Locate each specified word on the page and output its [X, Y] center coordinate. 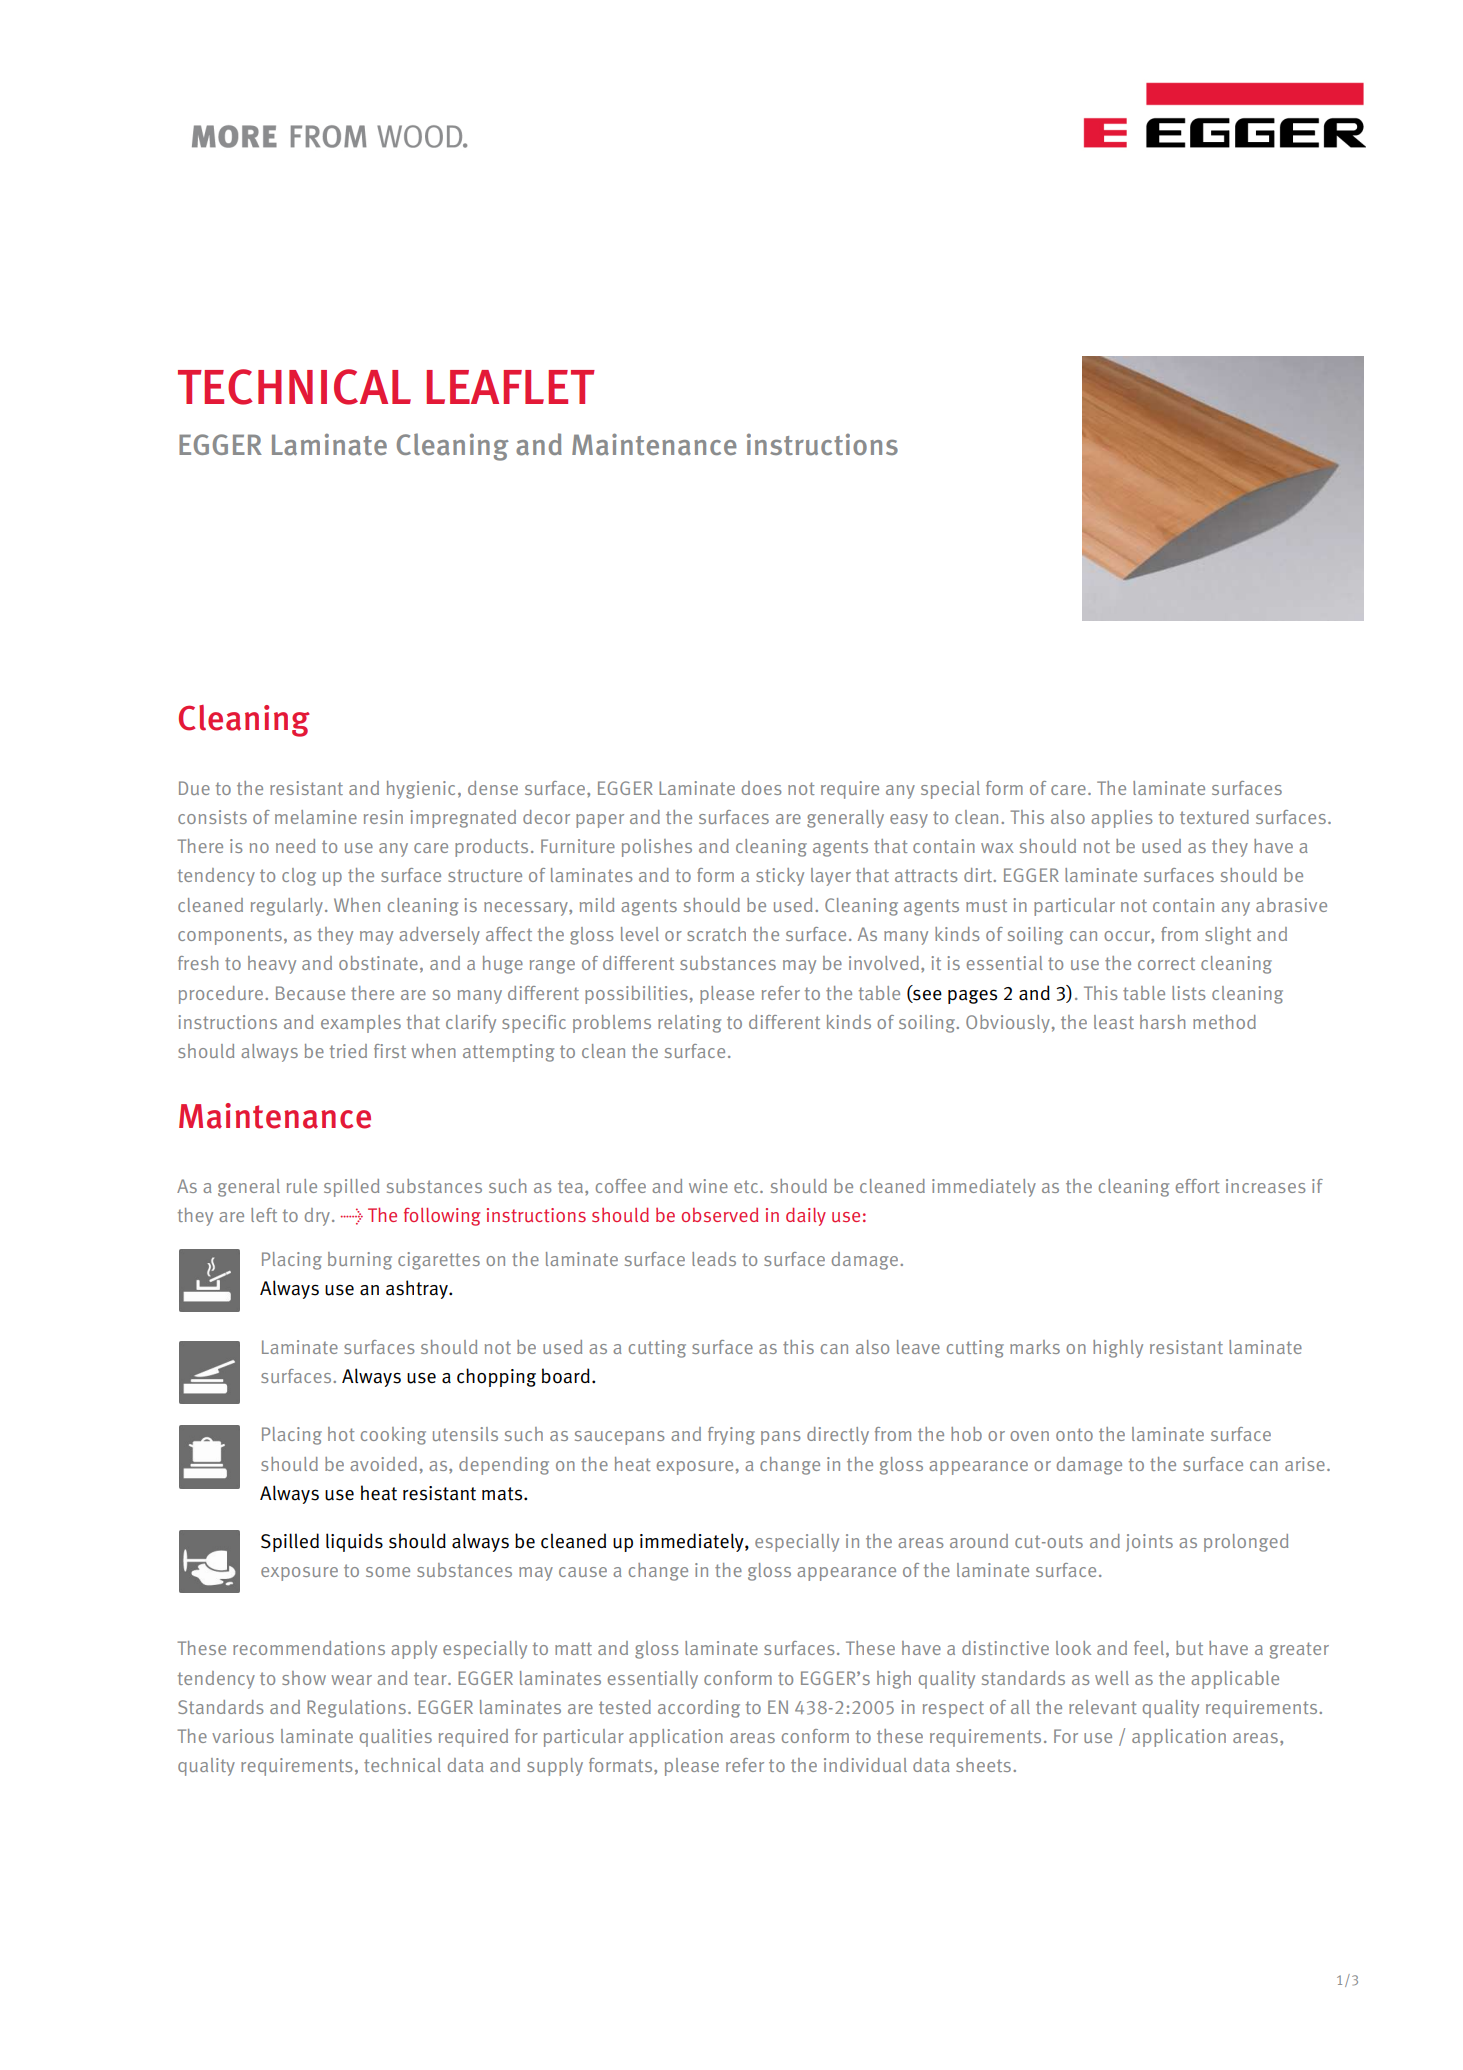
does [761, 788]
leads [714, 1259]
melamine [316, 817]
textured [1214, 817]
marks [1035, 1347]
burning [360, 1261]
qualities [396, 1738]
